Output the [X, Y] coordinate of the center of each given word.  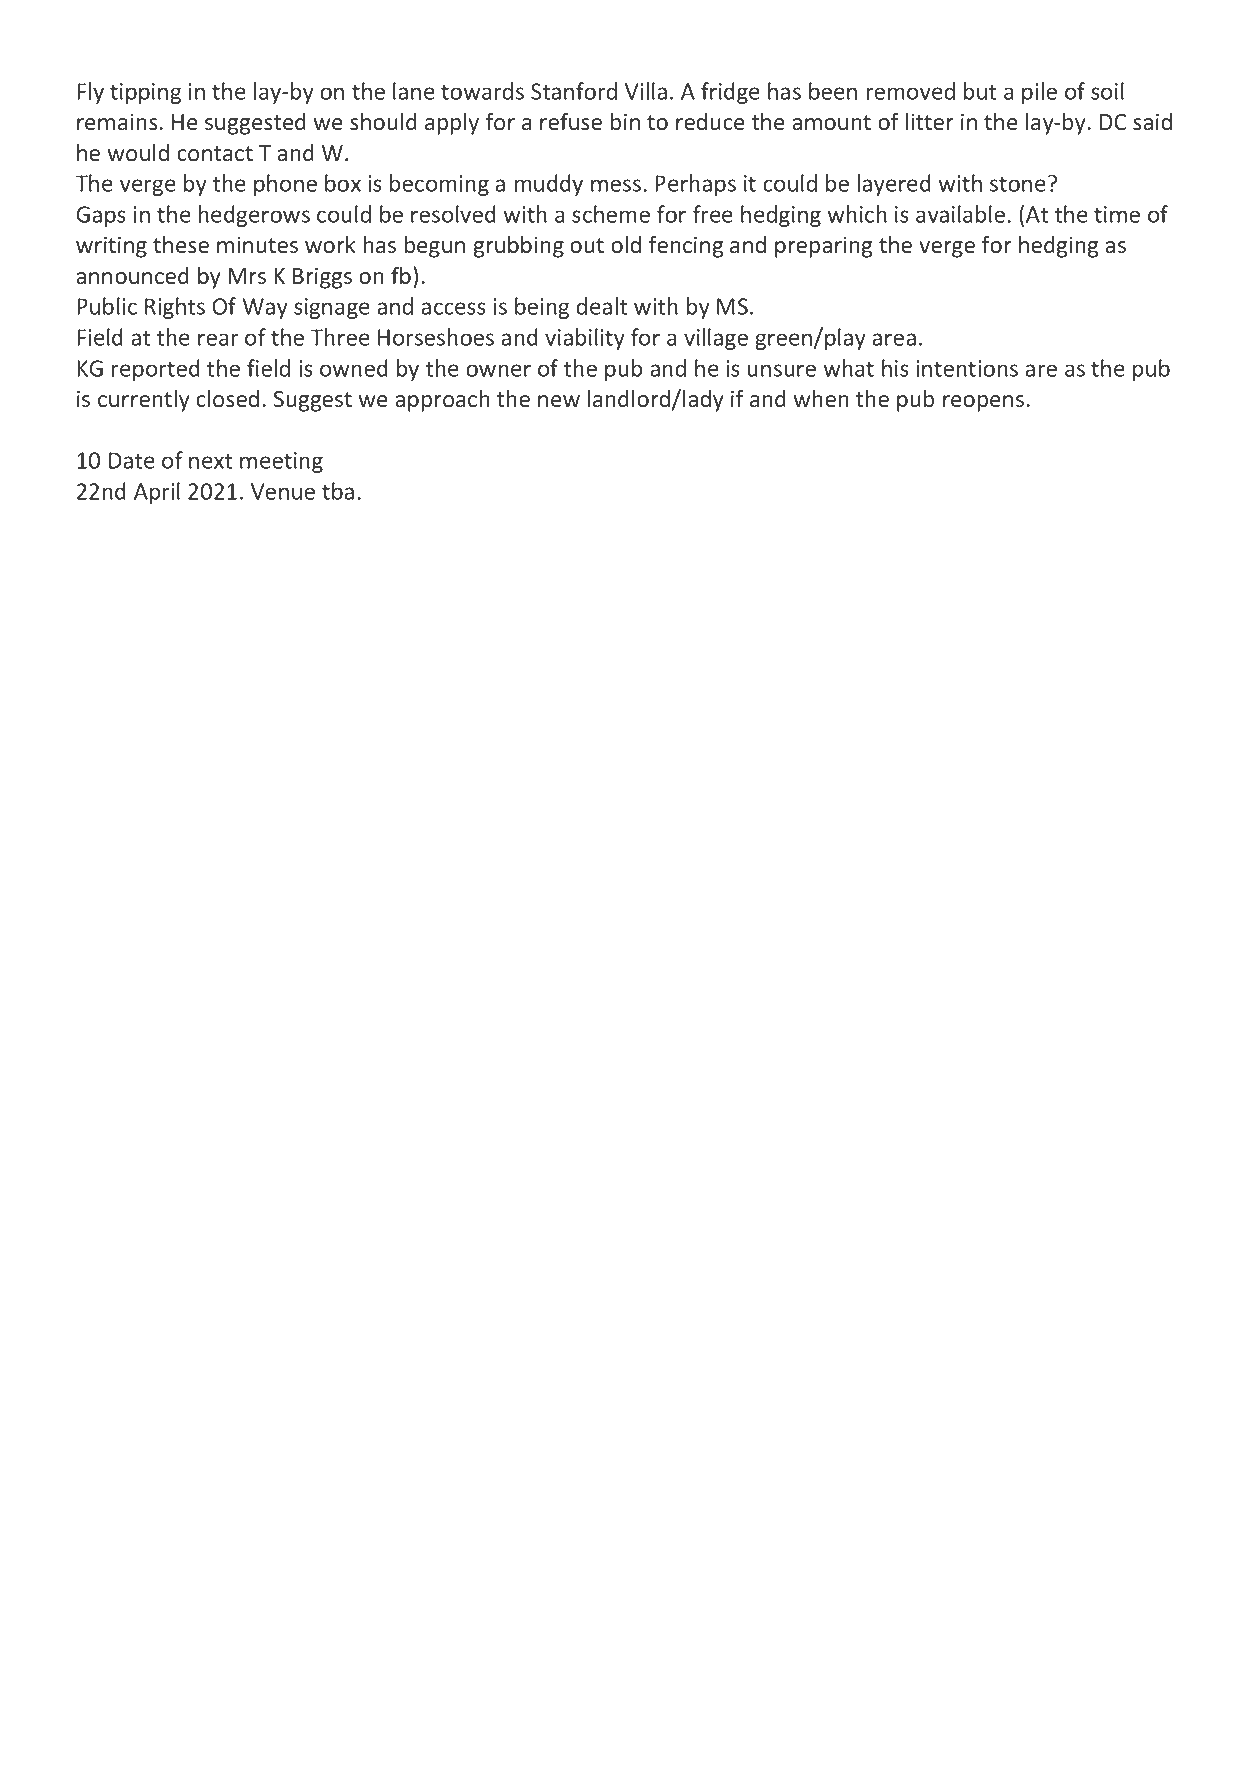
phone [285, 185]
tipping [145, 93]
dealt [601, 306]
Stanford [574, 91]
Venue [283, 491]
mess [616, 185]
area [894, 339]
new [559, 401]
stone [1018, 184]
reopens [983, 403]
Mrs [247, 276]
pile [1039, 93]
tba [338, 491]
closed [227, 399]
